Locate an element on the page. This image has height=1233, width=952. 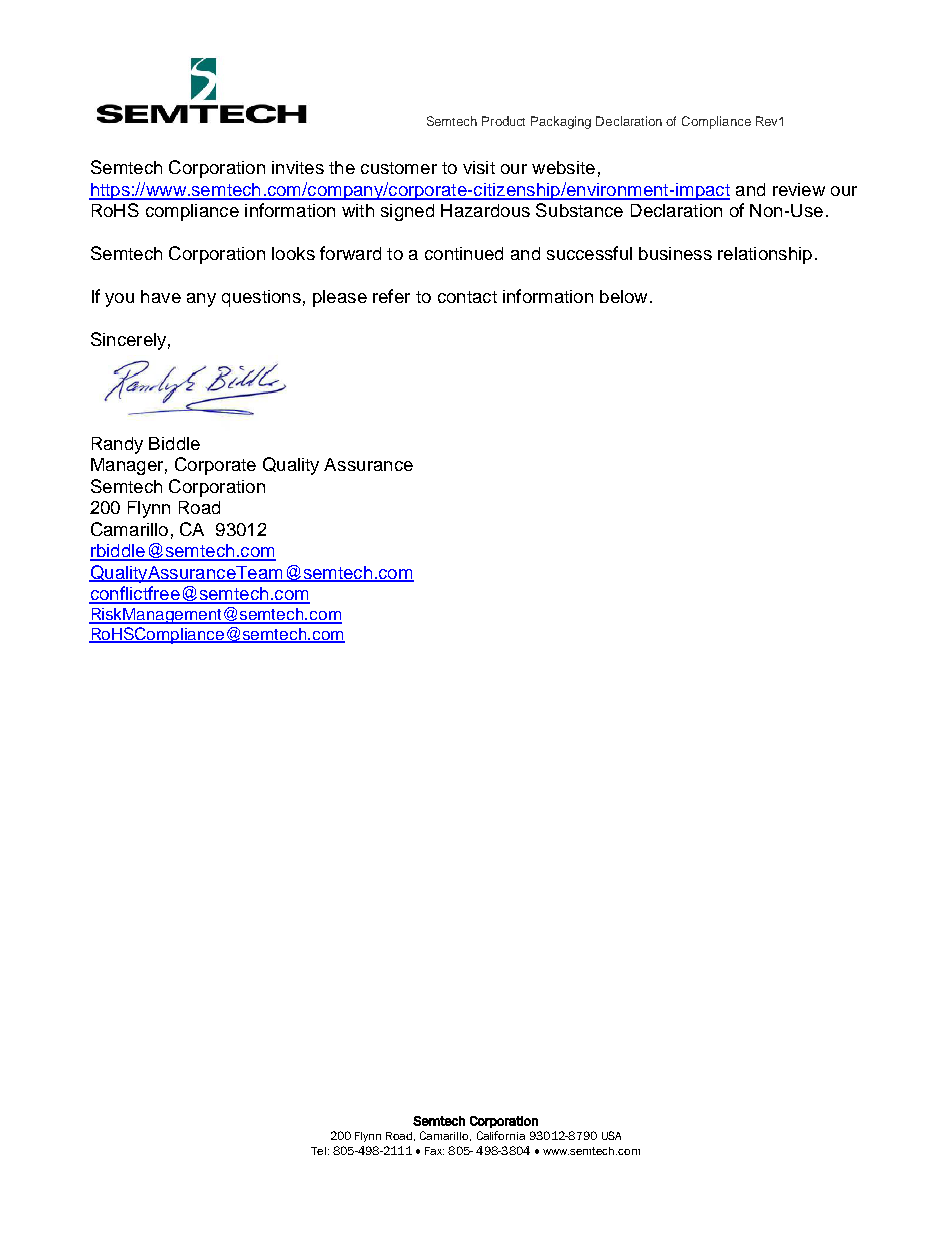
visit is located at coordinates (479, 167).
